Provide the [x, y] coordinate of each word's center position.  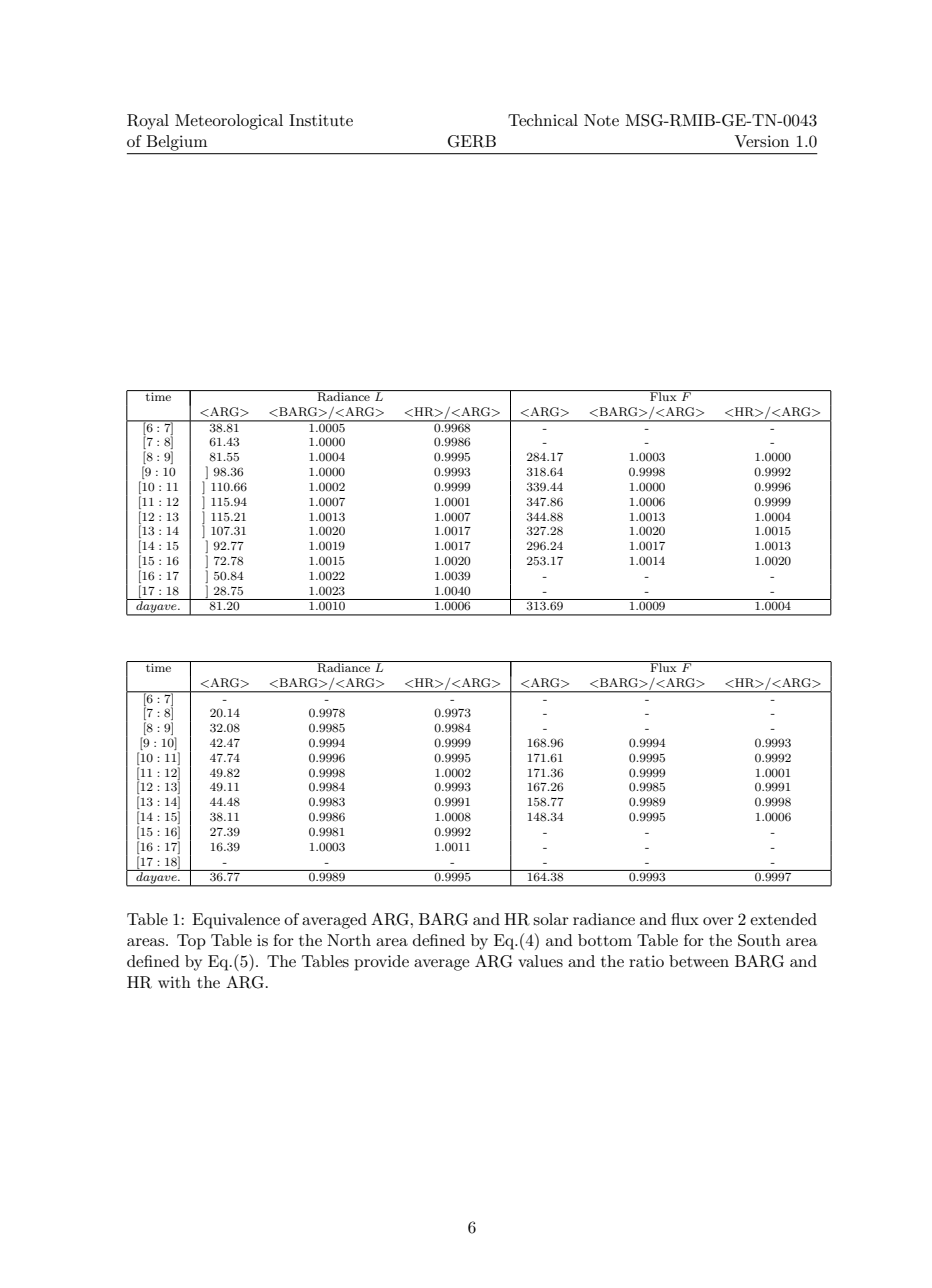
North [349, 940]
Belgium [177, 143]
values [540, 961]
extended [783, 919]
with [174, 982]
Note [601, 120]
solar [551, 919]
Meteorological [229, 122]
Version [761, 141]
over [718, 921]
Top [191, 942]
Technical [543, 120]
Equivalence [236, 921]
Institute [321, 120]
